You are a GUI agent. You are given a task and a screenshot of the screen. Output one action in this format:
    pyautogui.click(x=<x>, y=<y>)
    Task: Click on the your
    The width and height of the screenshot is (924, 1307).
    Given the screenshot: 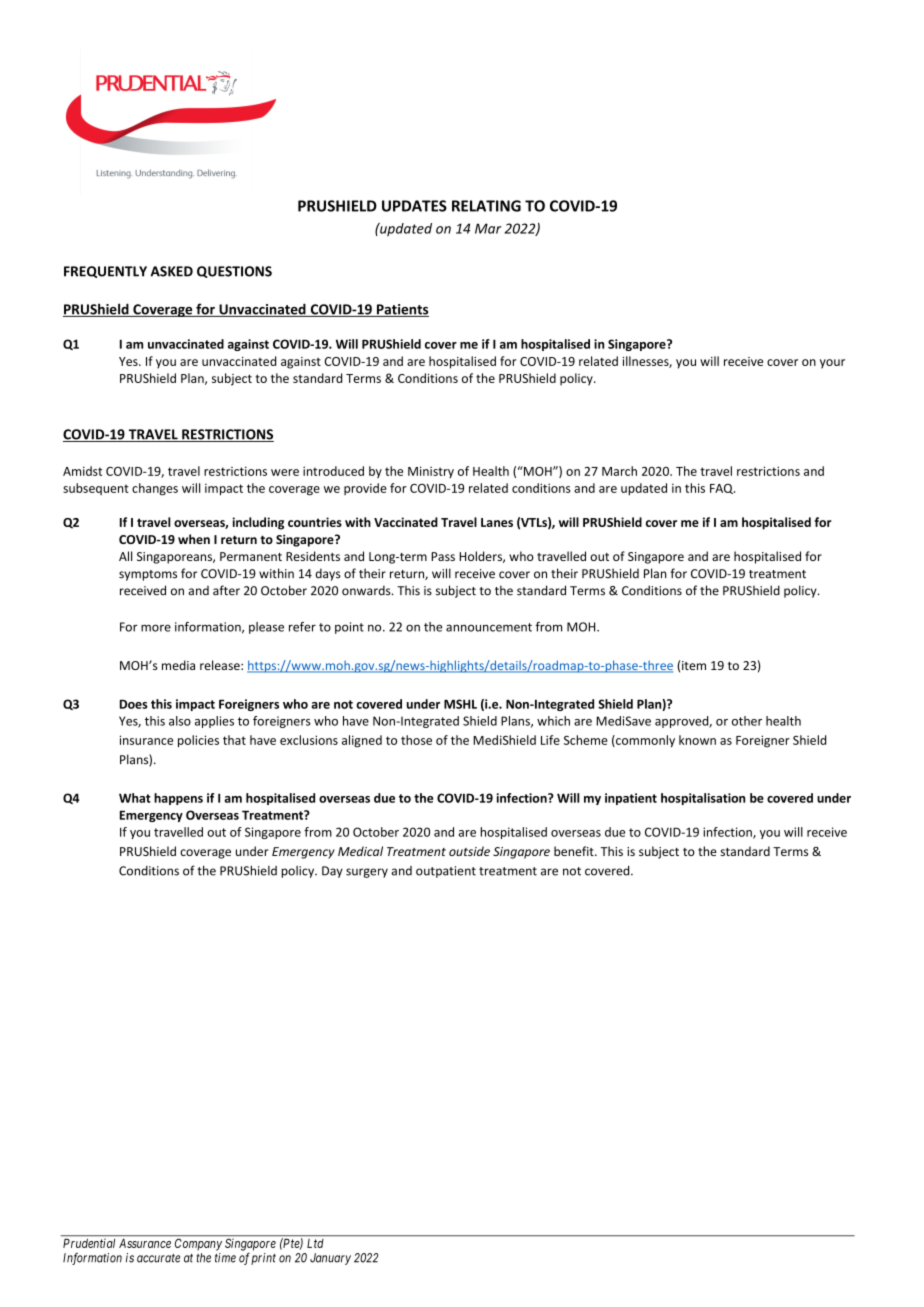 What is the action you would take?
    pyautogui.click(x=832, y=364)
